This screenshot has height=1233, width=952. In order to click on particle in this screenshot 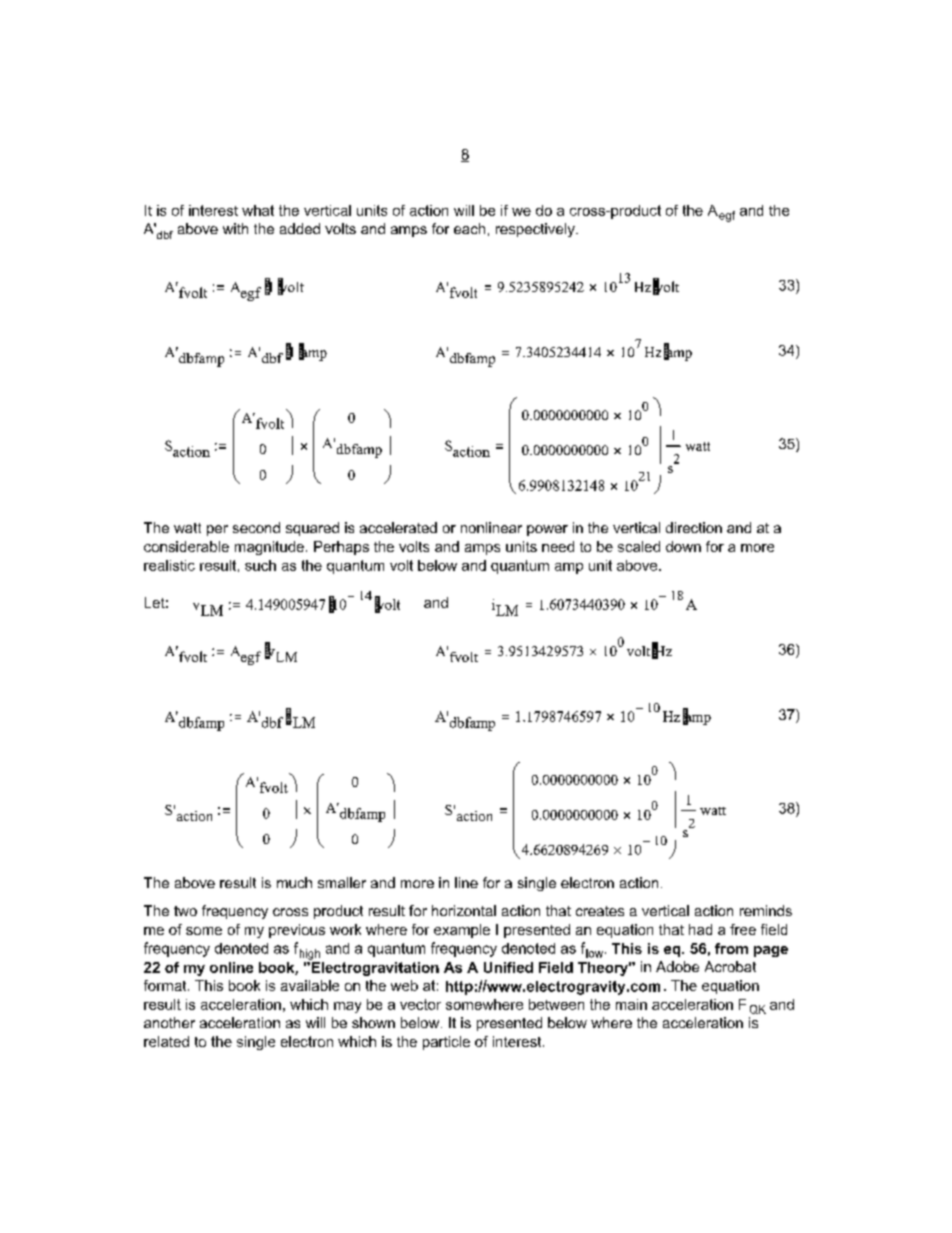, I will do `click(446, 1043)`.
